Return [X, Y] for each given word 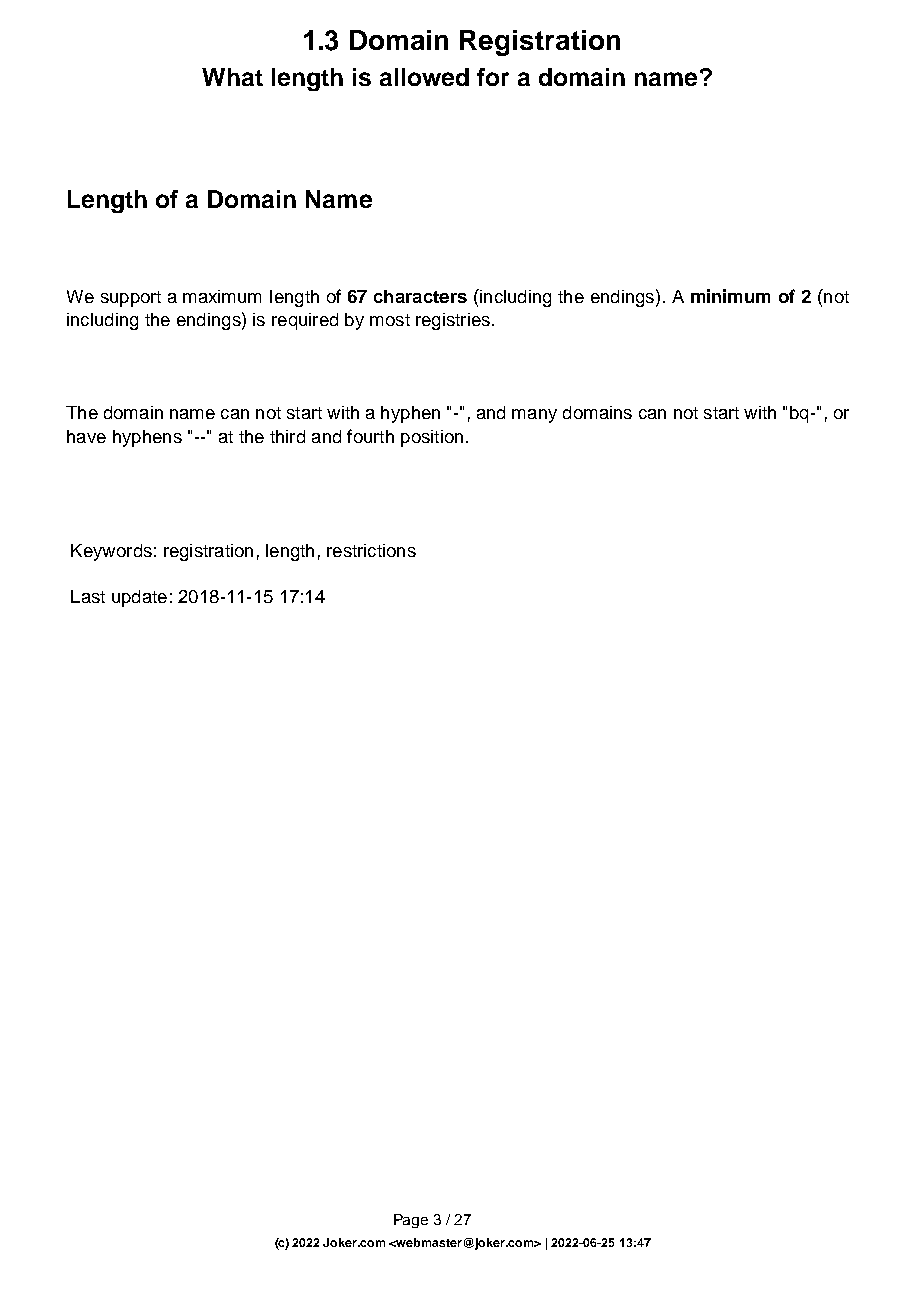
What [232, 77]
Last [88, 596]
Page [411, 1221]
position [432, 438]
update [139, 598]
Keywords [111, 552]
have [86, 436]
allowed [424, 77]
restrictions [371, 550]
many [534, 416]
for [493, 77]
